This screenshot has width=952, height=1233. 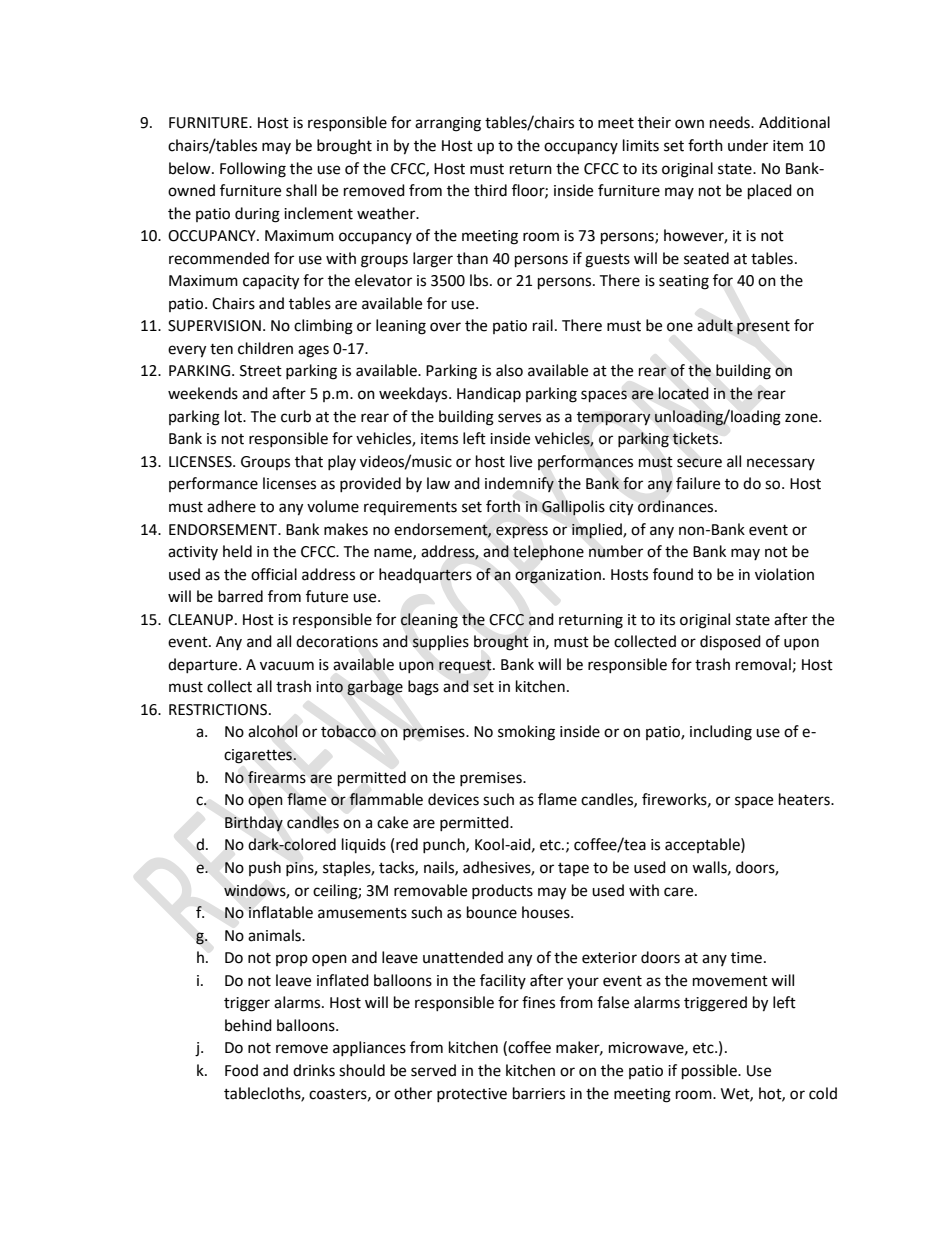 What do you see at coordinates (710, 1072) in the screenshot?
I see `possible` at bounding box center [710, 1072].
